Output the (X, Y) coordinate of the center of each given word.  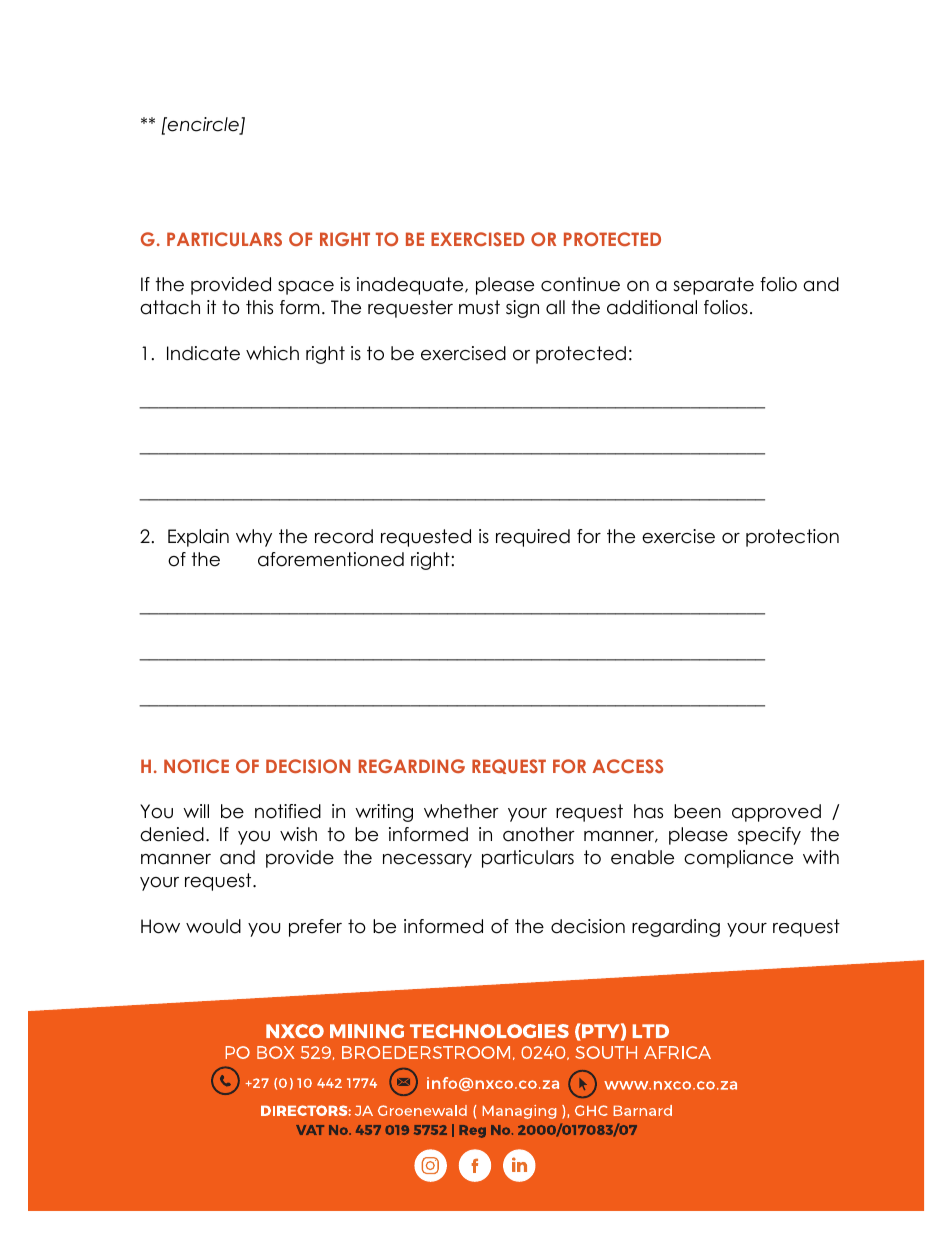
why (254, 538)
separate (713, 286)
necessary (427, 861)
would (213, 926)
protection (792, 538)
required (533, 538)
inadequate (411, 286)
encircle (203, 125)
